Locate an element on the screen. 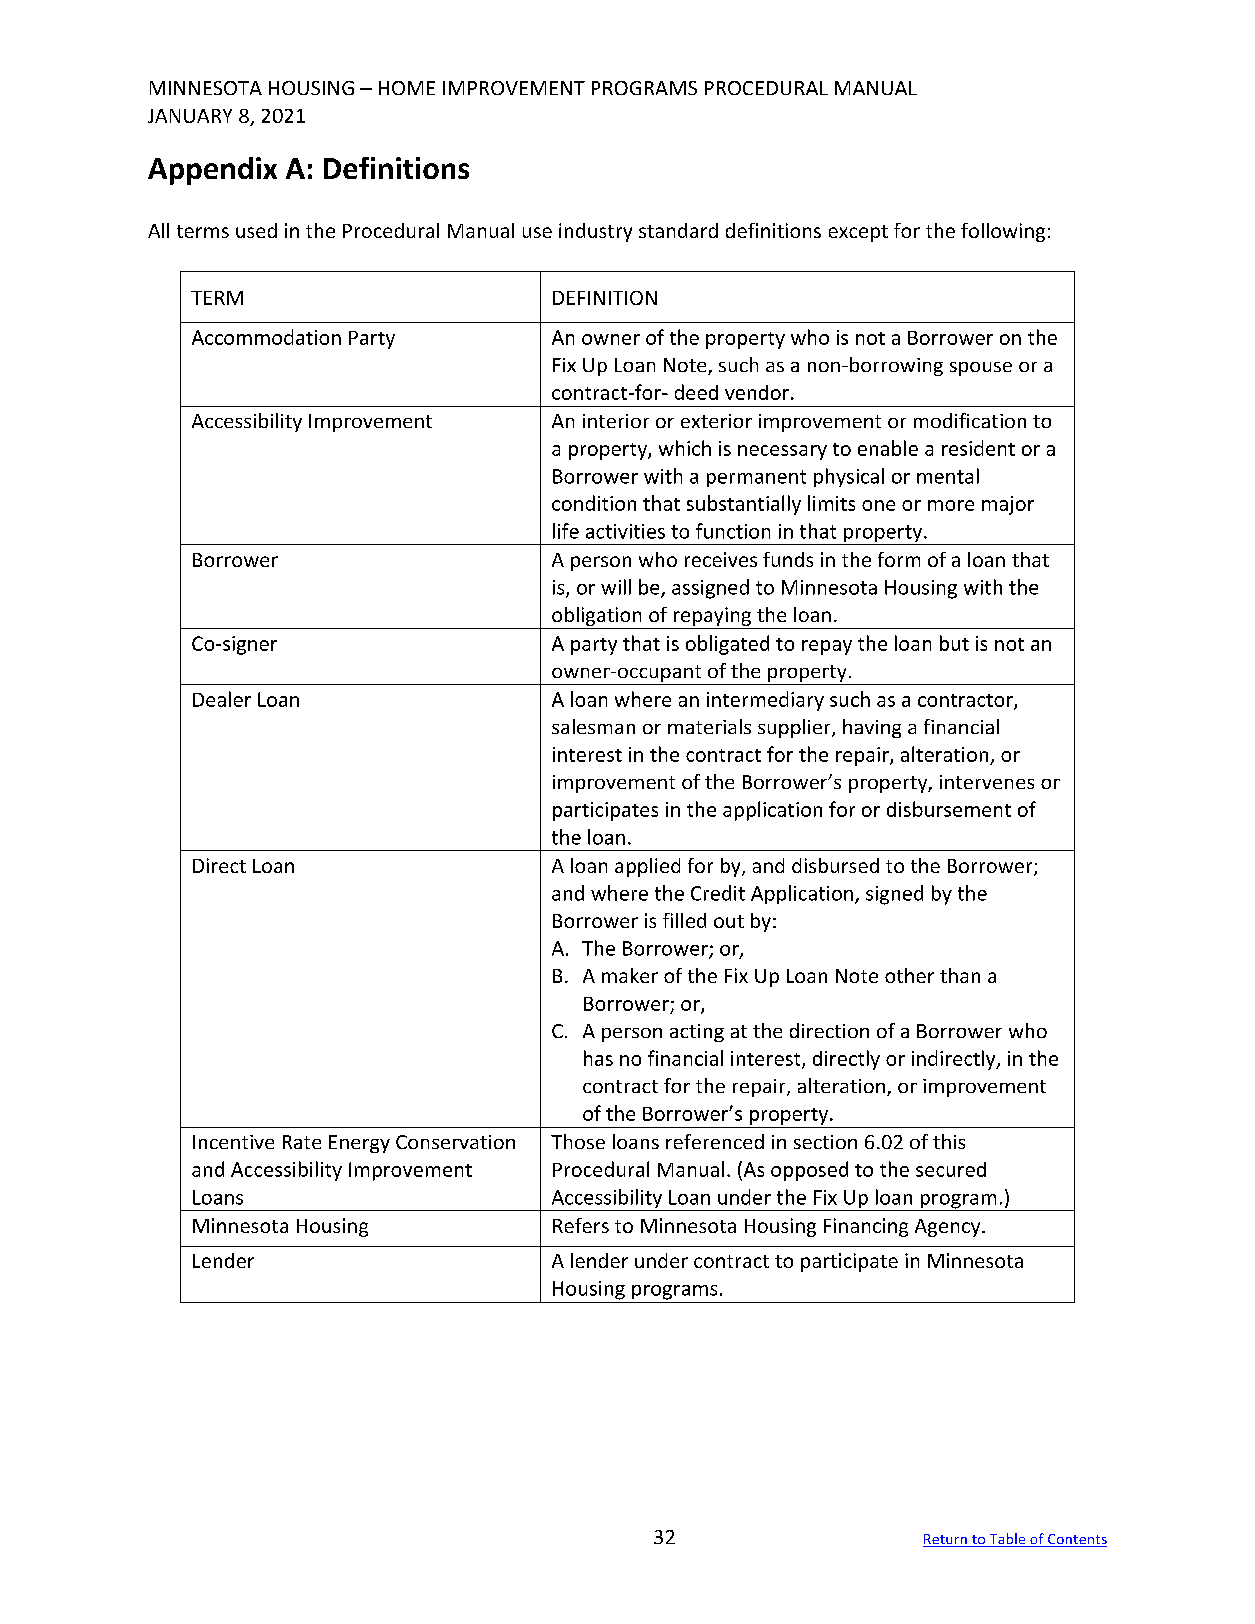 Image resolution: width=1255 pixels, height=1624 pixels. applied is located at coordinates (647, 867).
